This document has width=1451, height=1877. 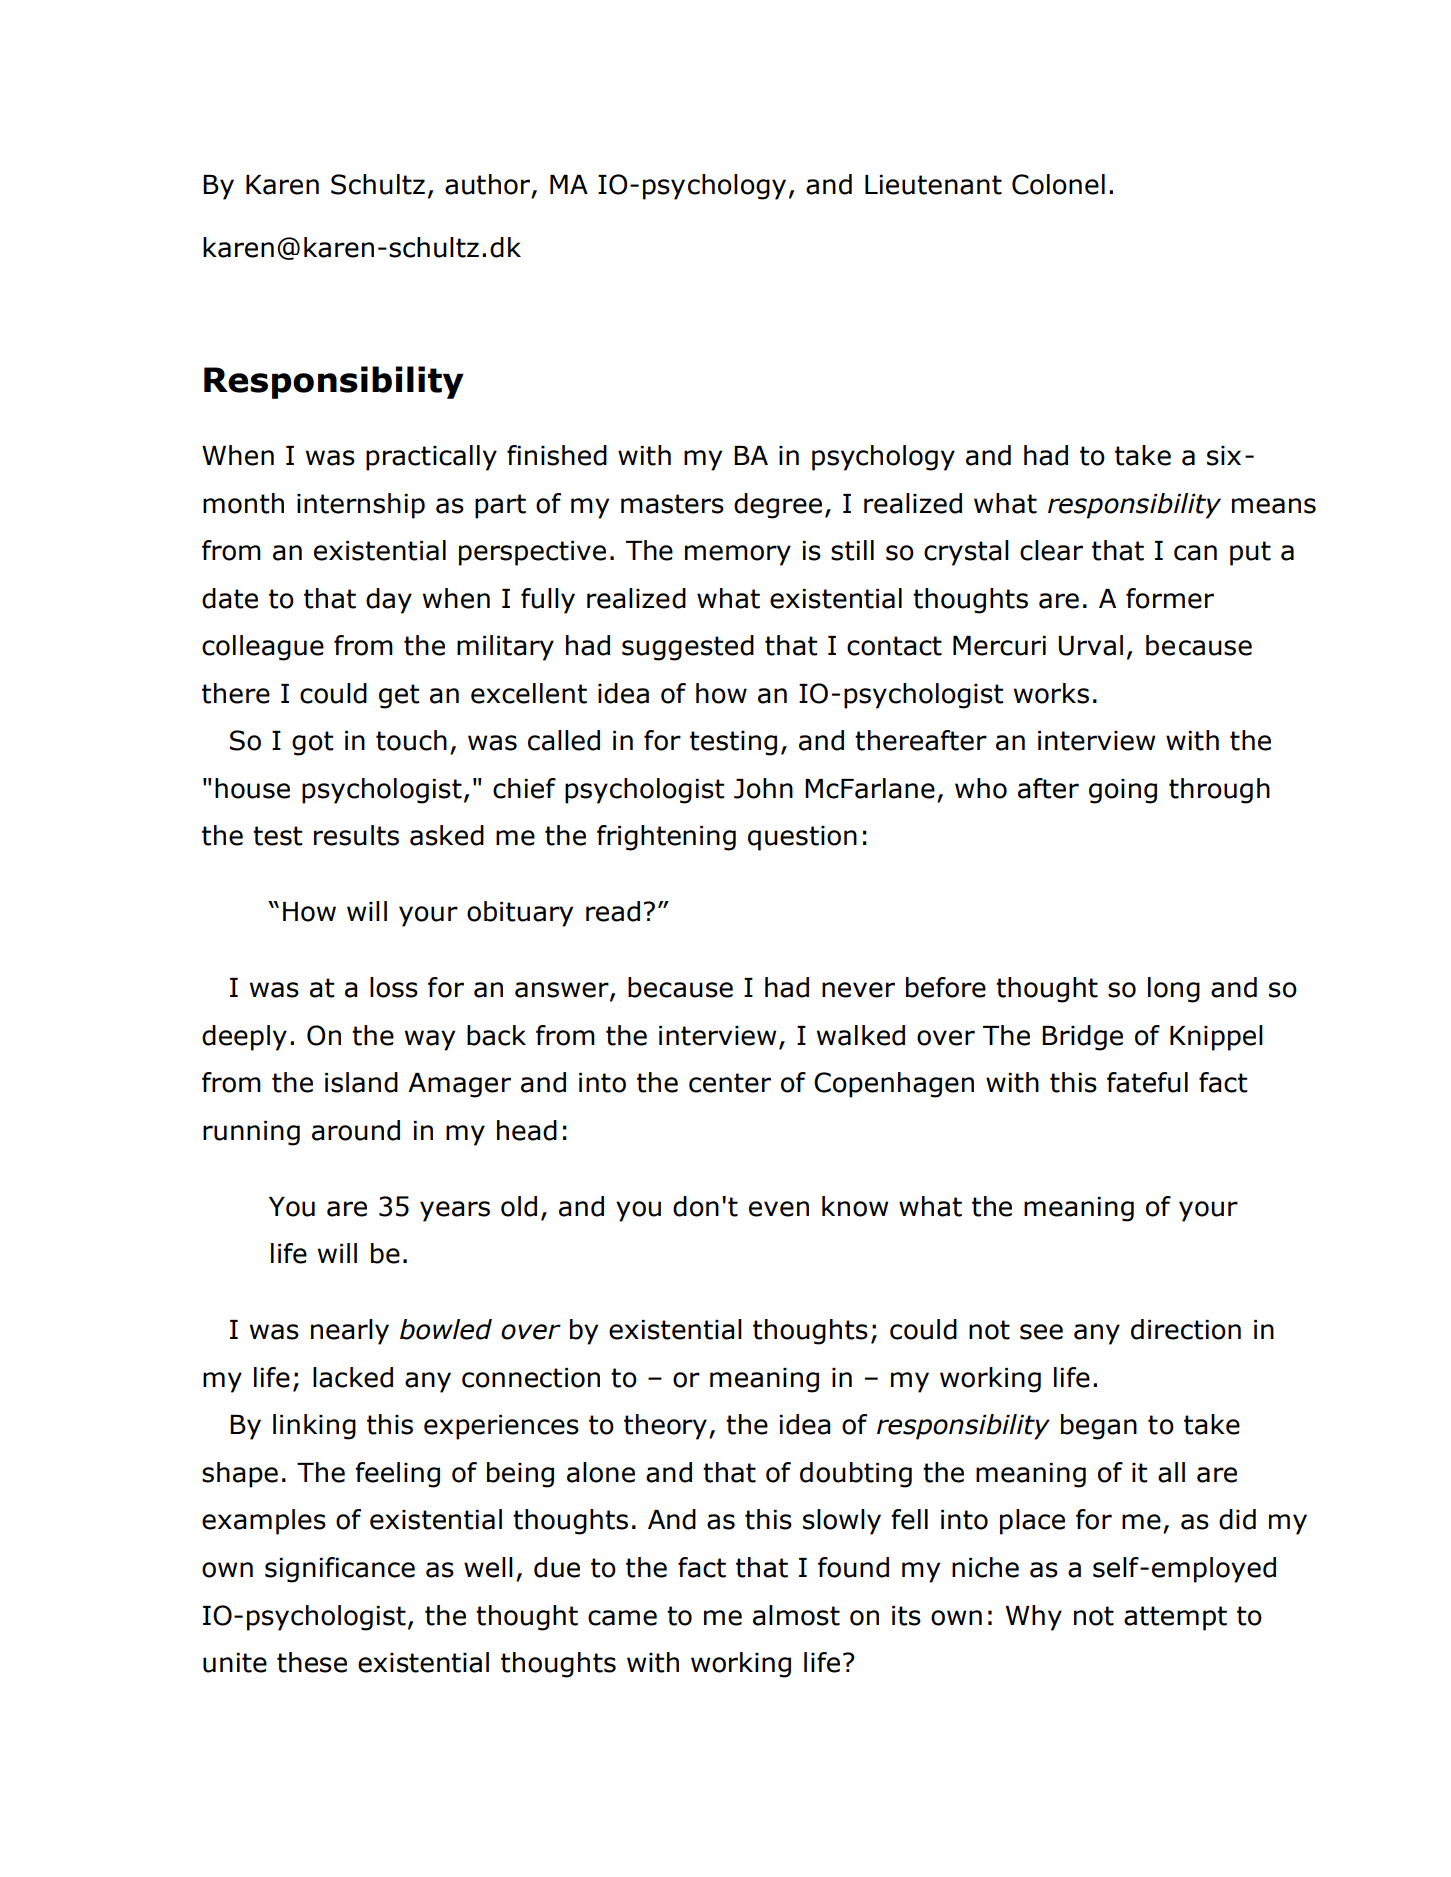 I want to click on suggested, so click(x=688, y=648).
